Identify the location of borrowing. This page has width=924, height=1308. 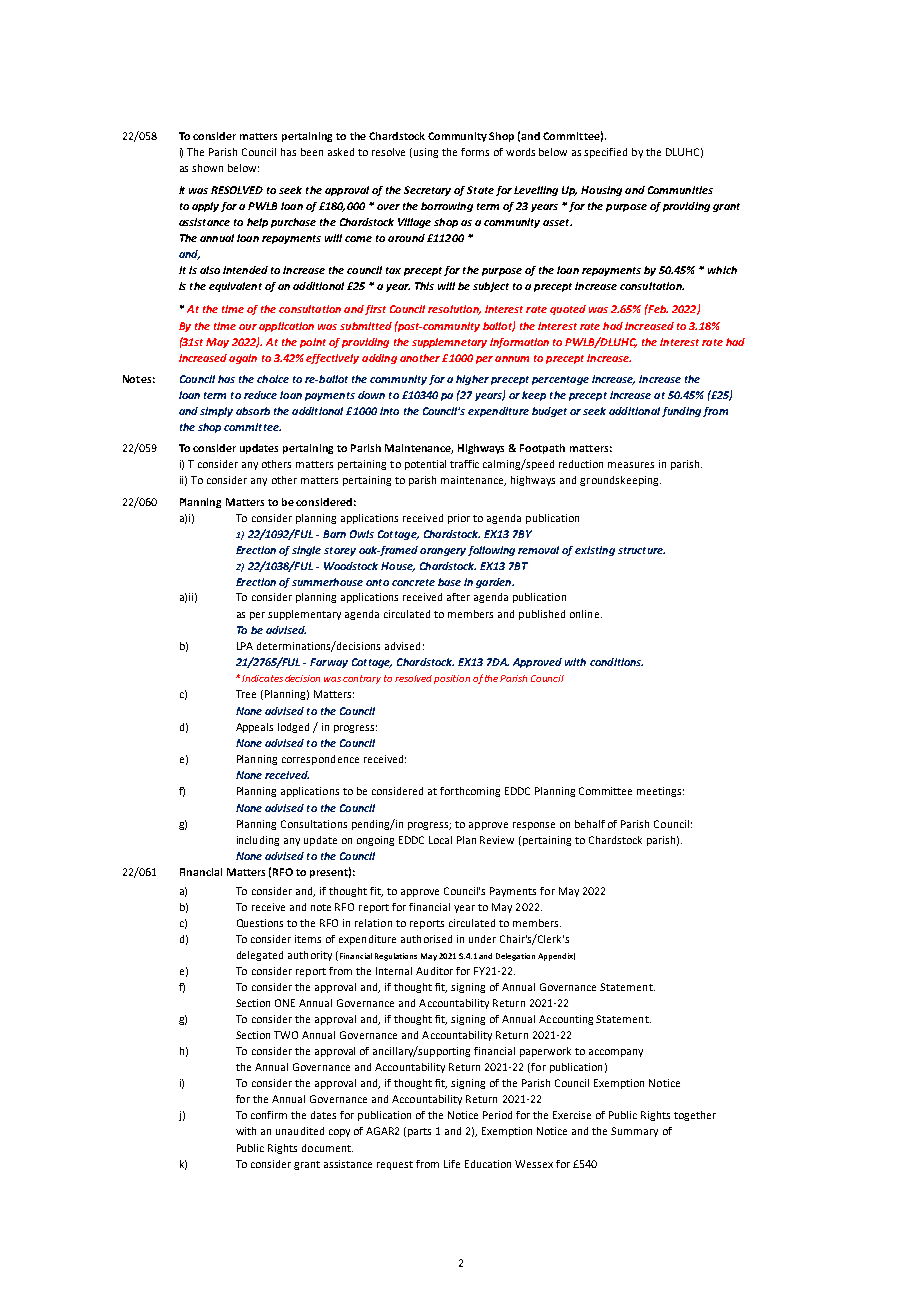
(447, 207).
